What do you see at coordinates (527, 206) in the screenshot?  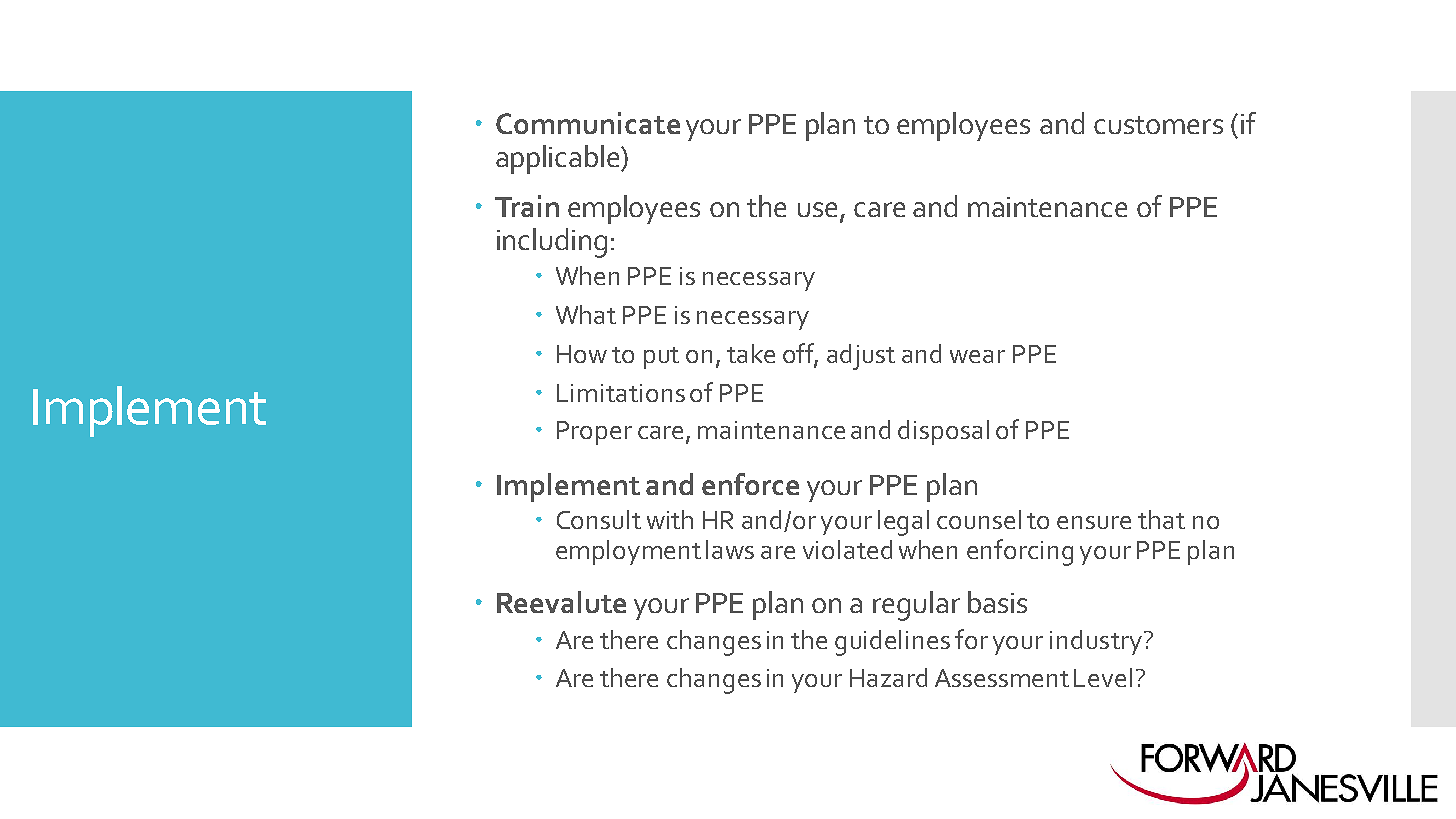 I see `Train` at bounding box center [527, 206].
